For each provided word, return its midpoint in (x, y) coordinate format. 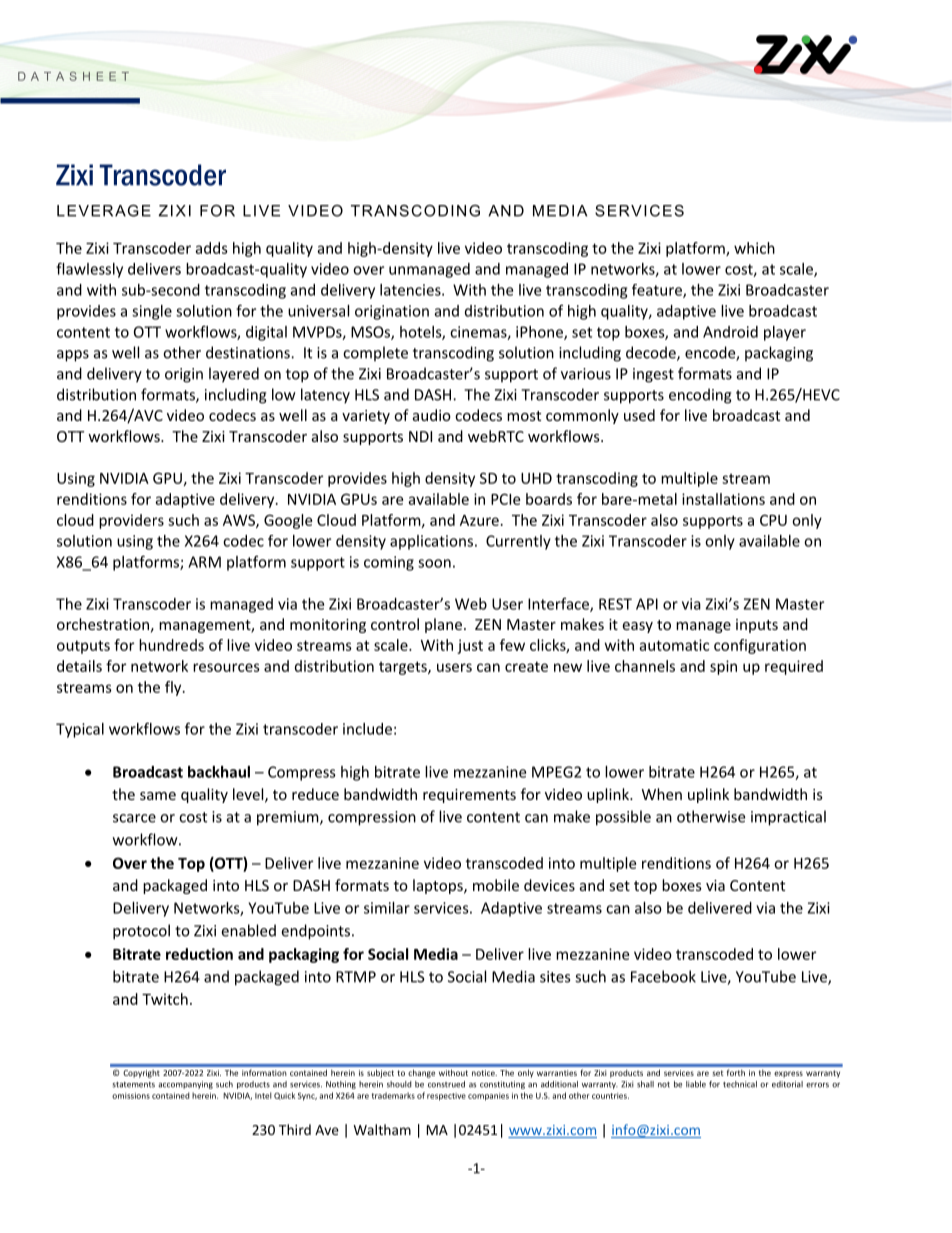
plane (443, 625)
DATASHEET (73, 76)
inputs (757, 626)
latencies (411, 290)
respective (446, 1097)
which (754, 248)
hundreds (171, 645)
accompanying (185, 1085)
